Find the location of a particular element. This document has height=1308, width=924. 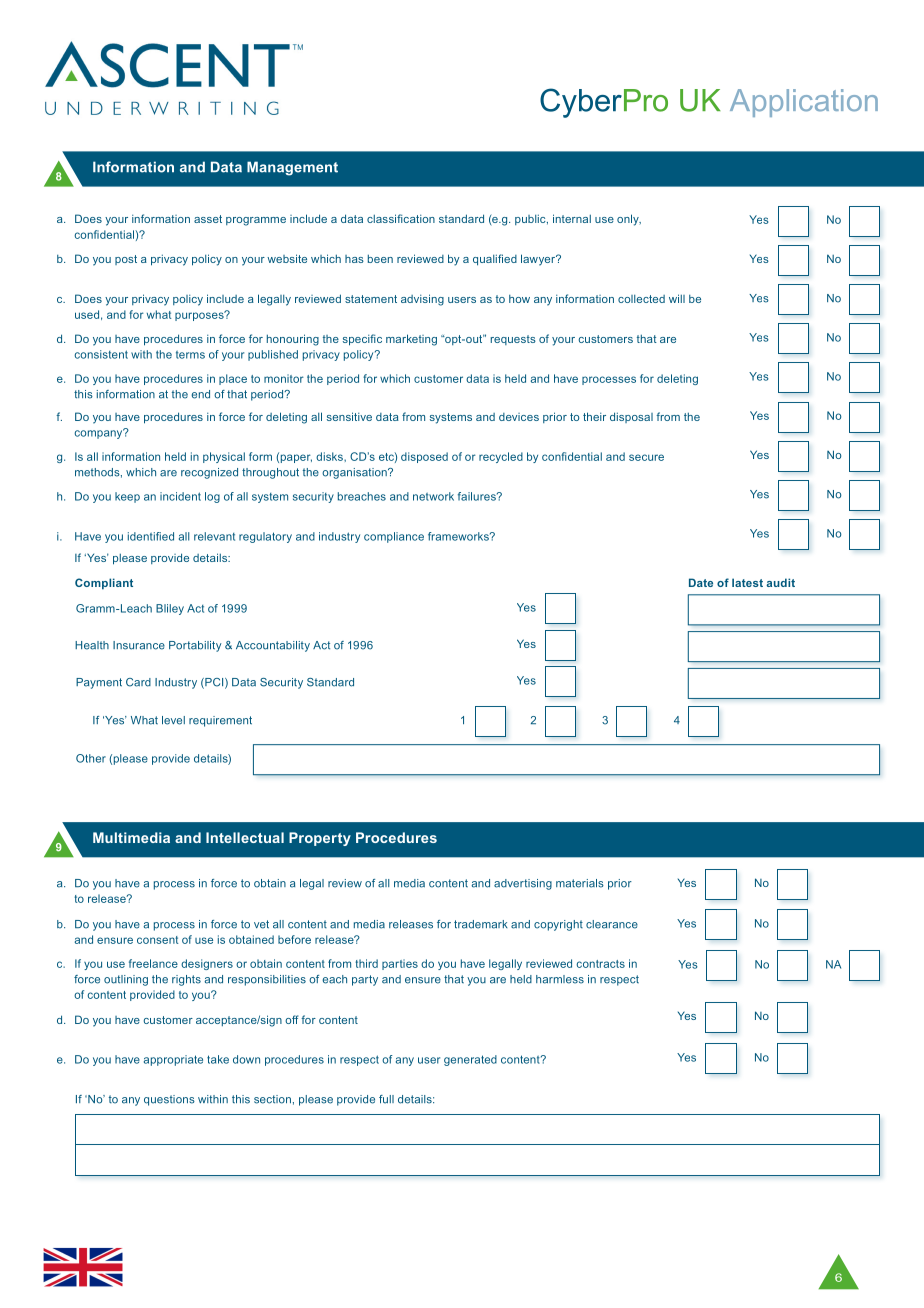

Application is located at coordinates (804, 103).
